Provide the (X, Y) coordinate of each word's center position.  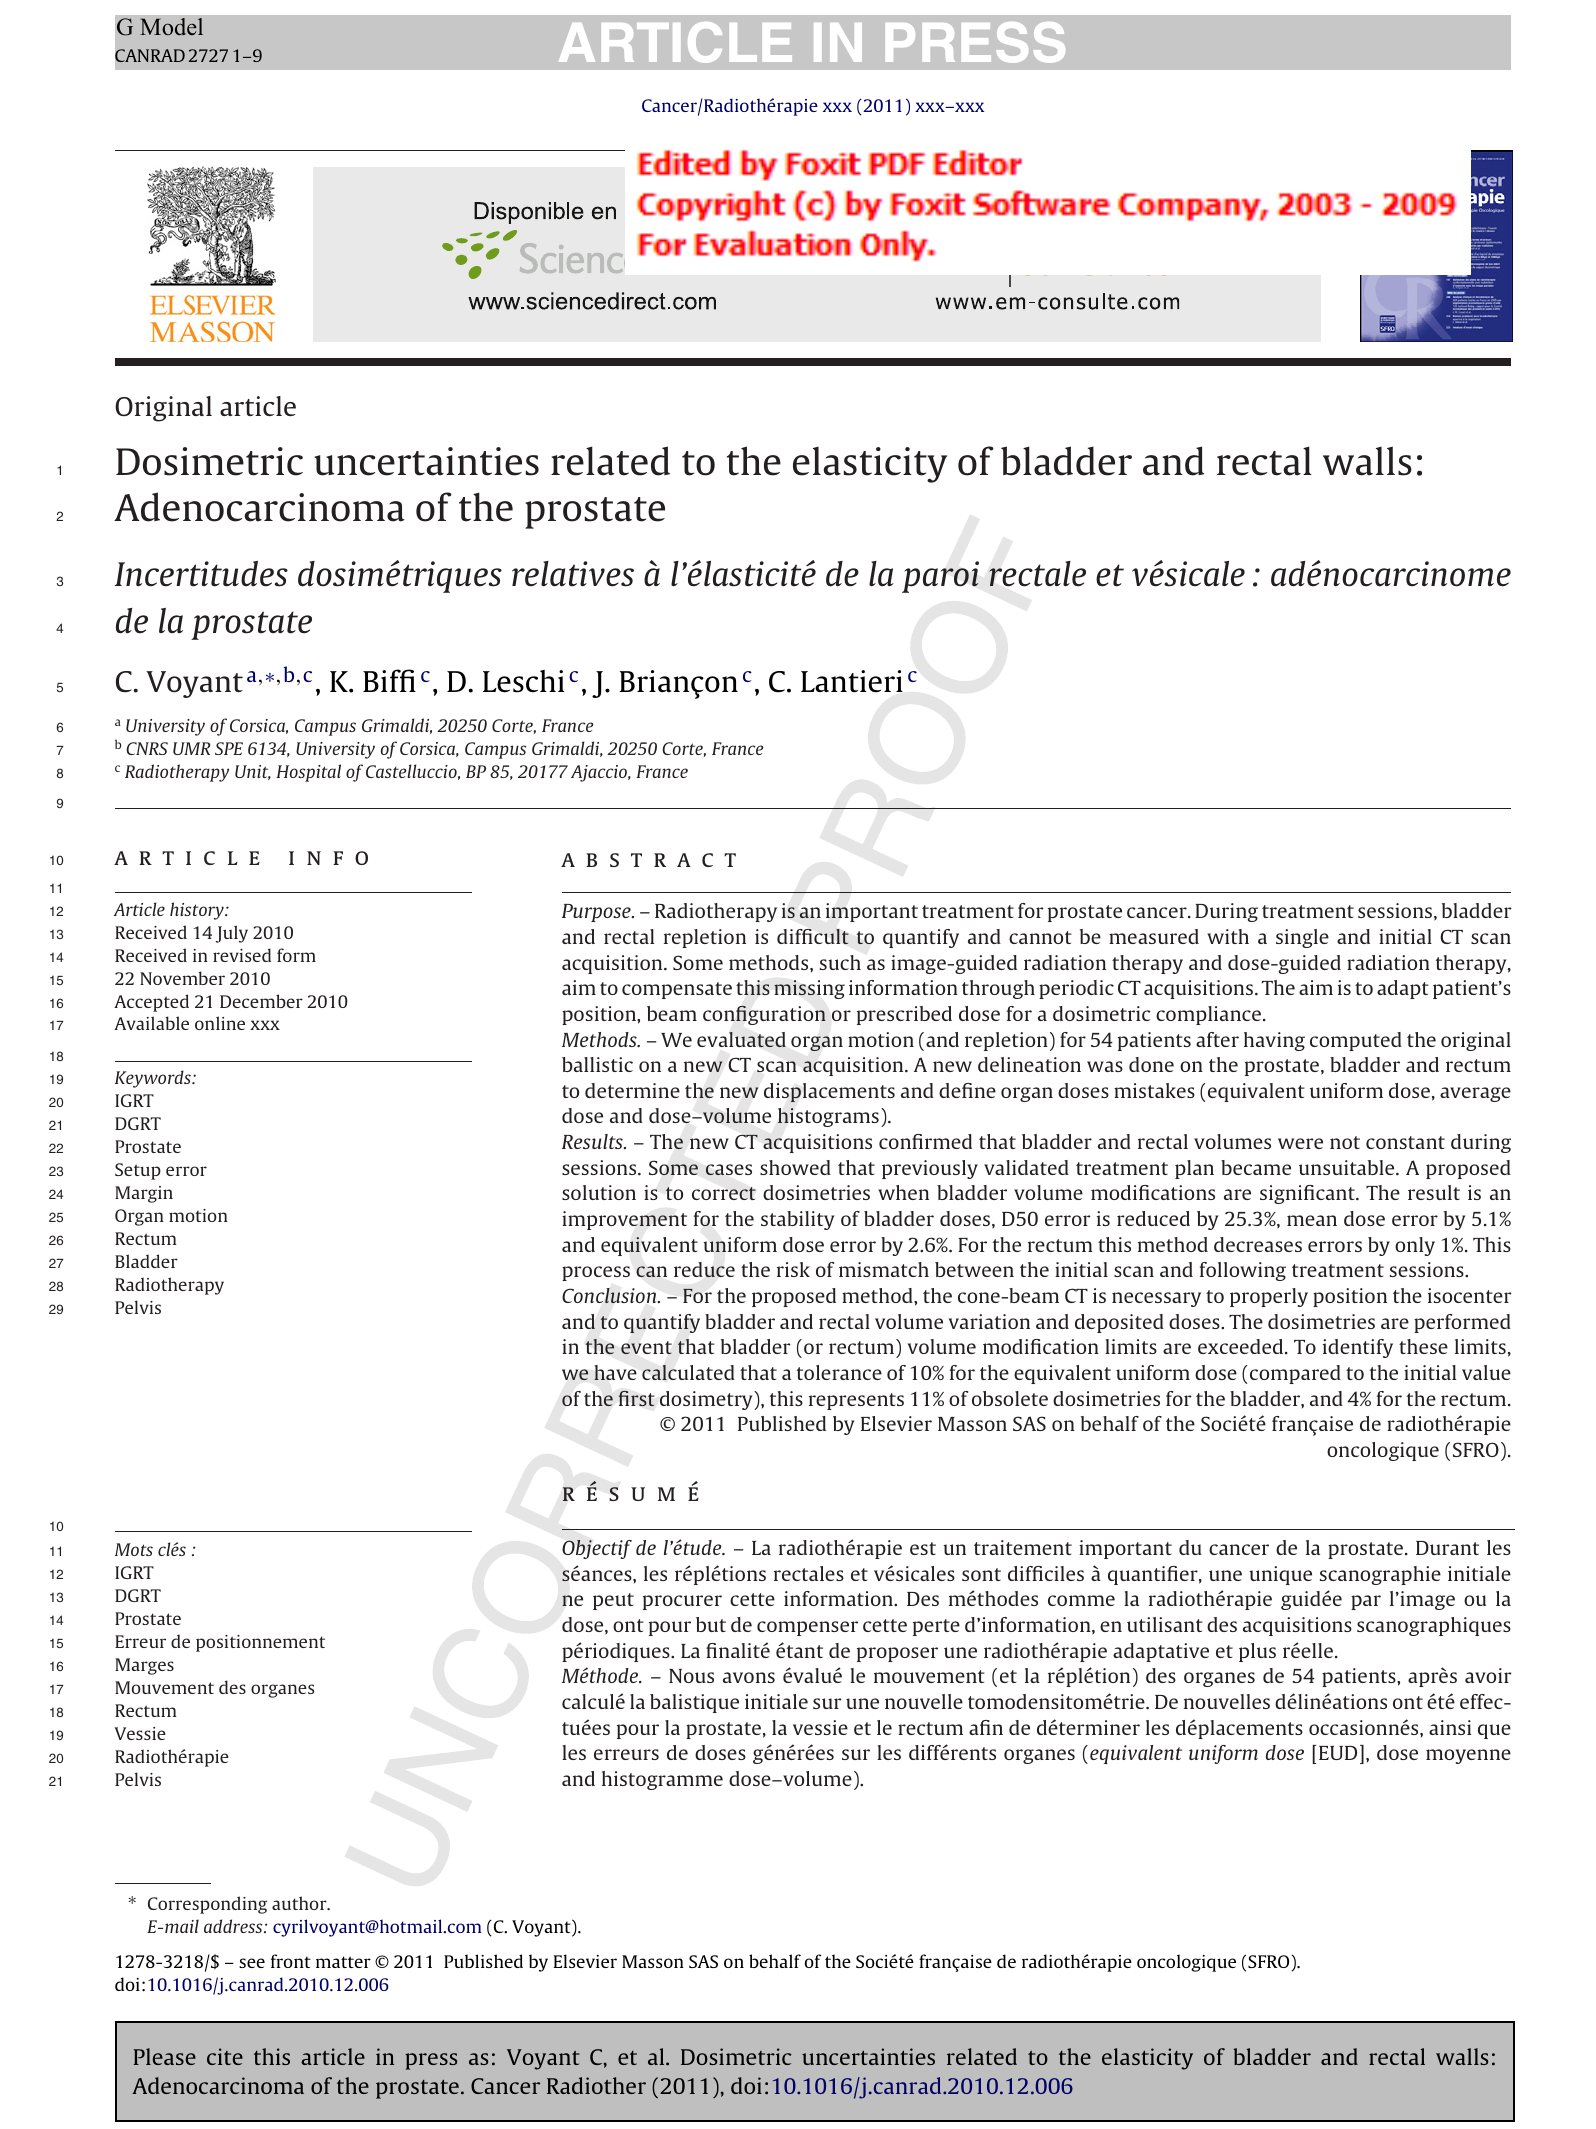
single (1302, 938)
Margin (144, 1194)
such (840, 962)
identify (1358, 1348)
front (291, 1961)
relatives (573, 574)
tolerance (839, 1372)
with (1228, 936)
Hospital (308, 773)
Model (171, 27)
